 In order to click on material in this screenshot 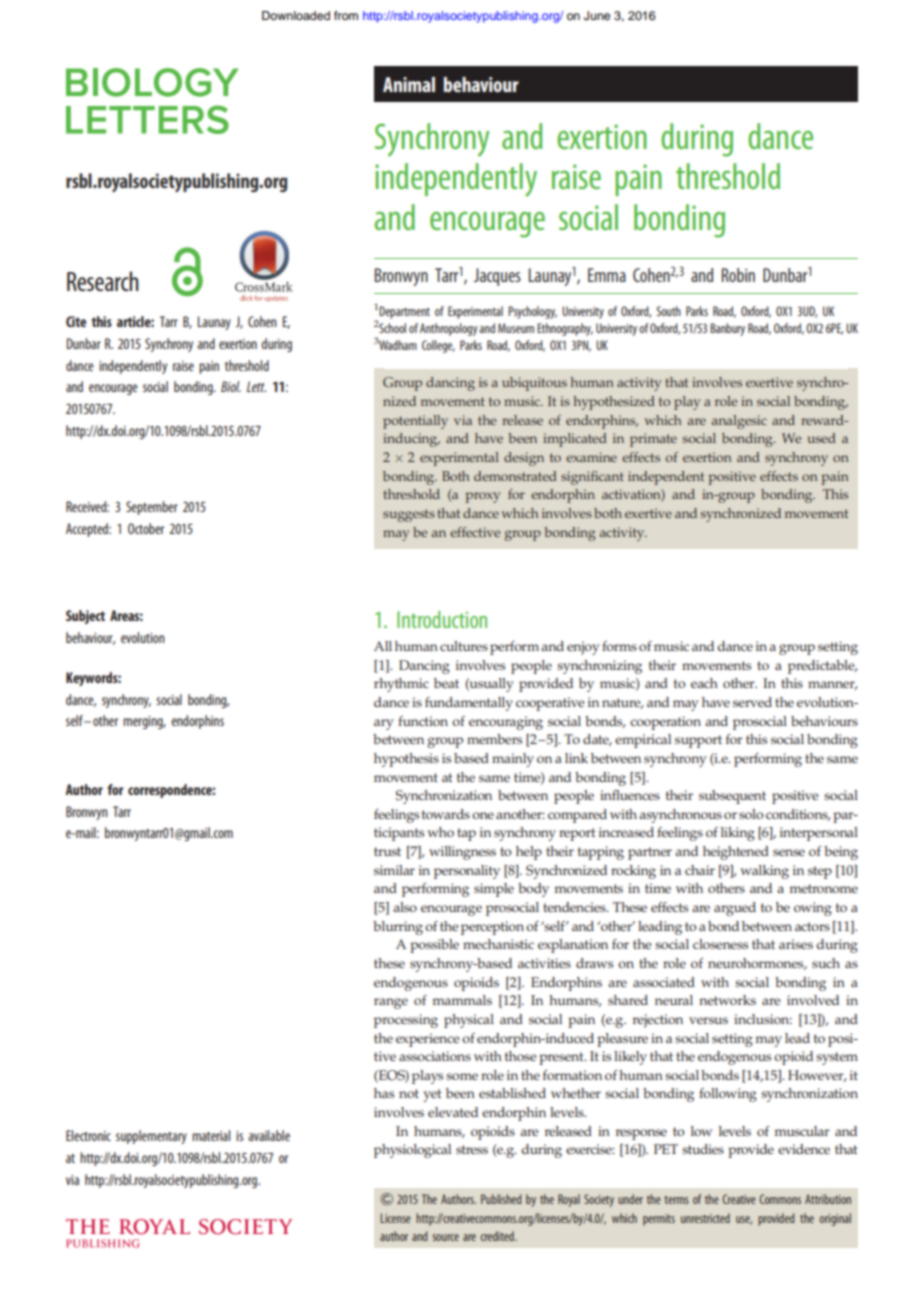, I will do `click(211, 1135)`.
